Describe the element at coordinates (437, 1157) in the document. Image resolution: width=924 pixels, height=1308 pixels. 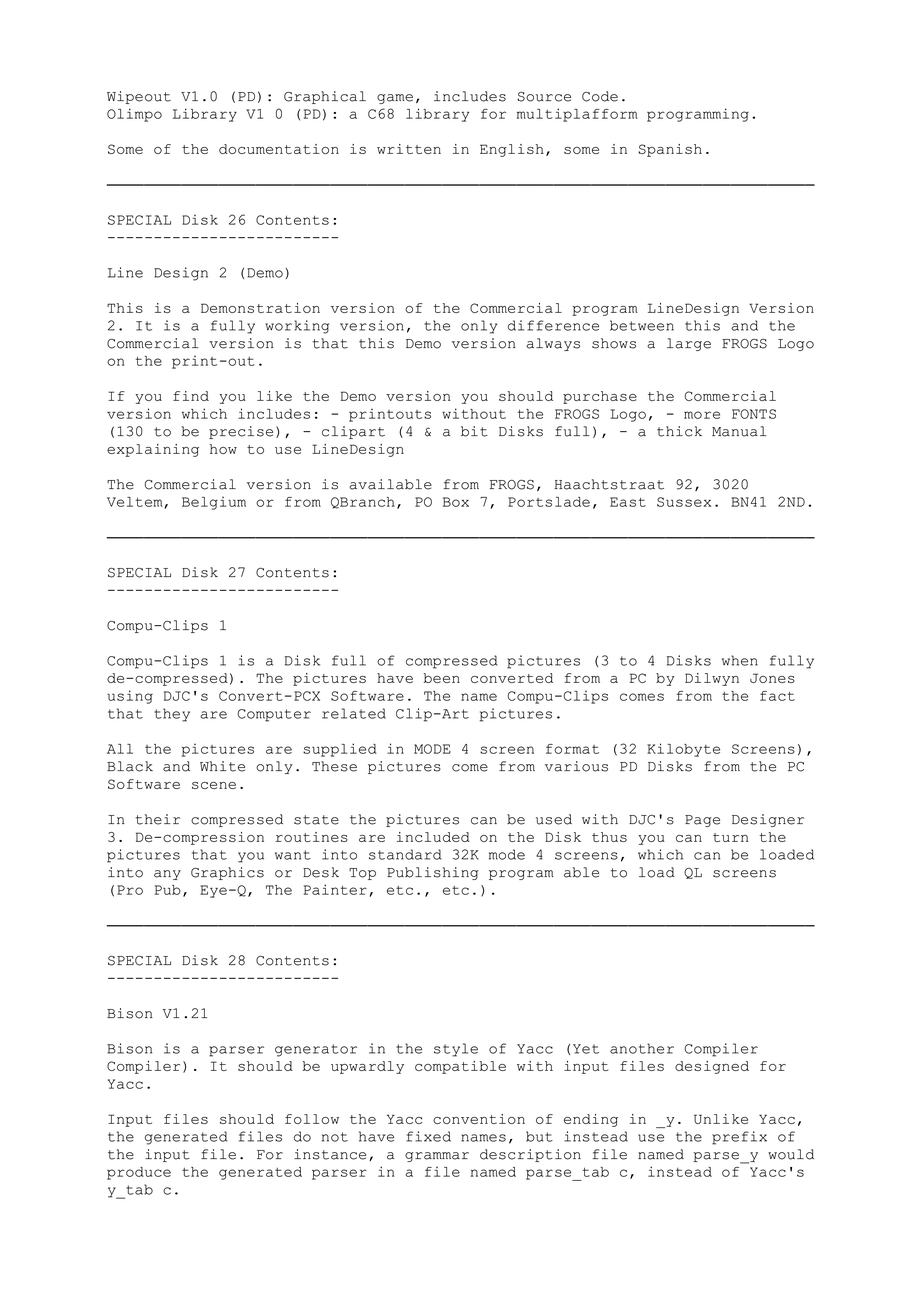
I see `grammar` at that location.
